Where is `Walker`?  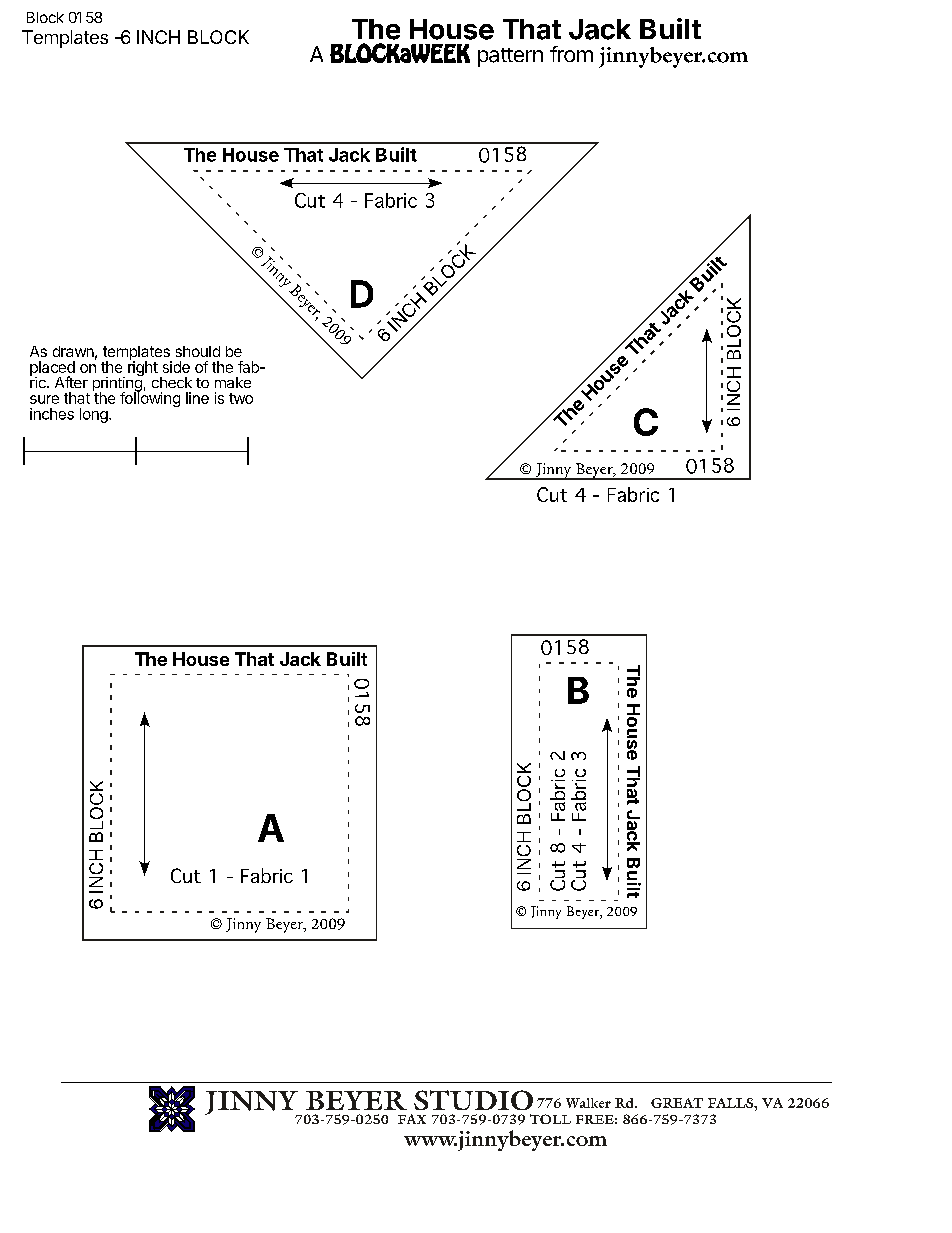 Walker is located at coordinates (588, 1103).
